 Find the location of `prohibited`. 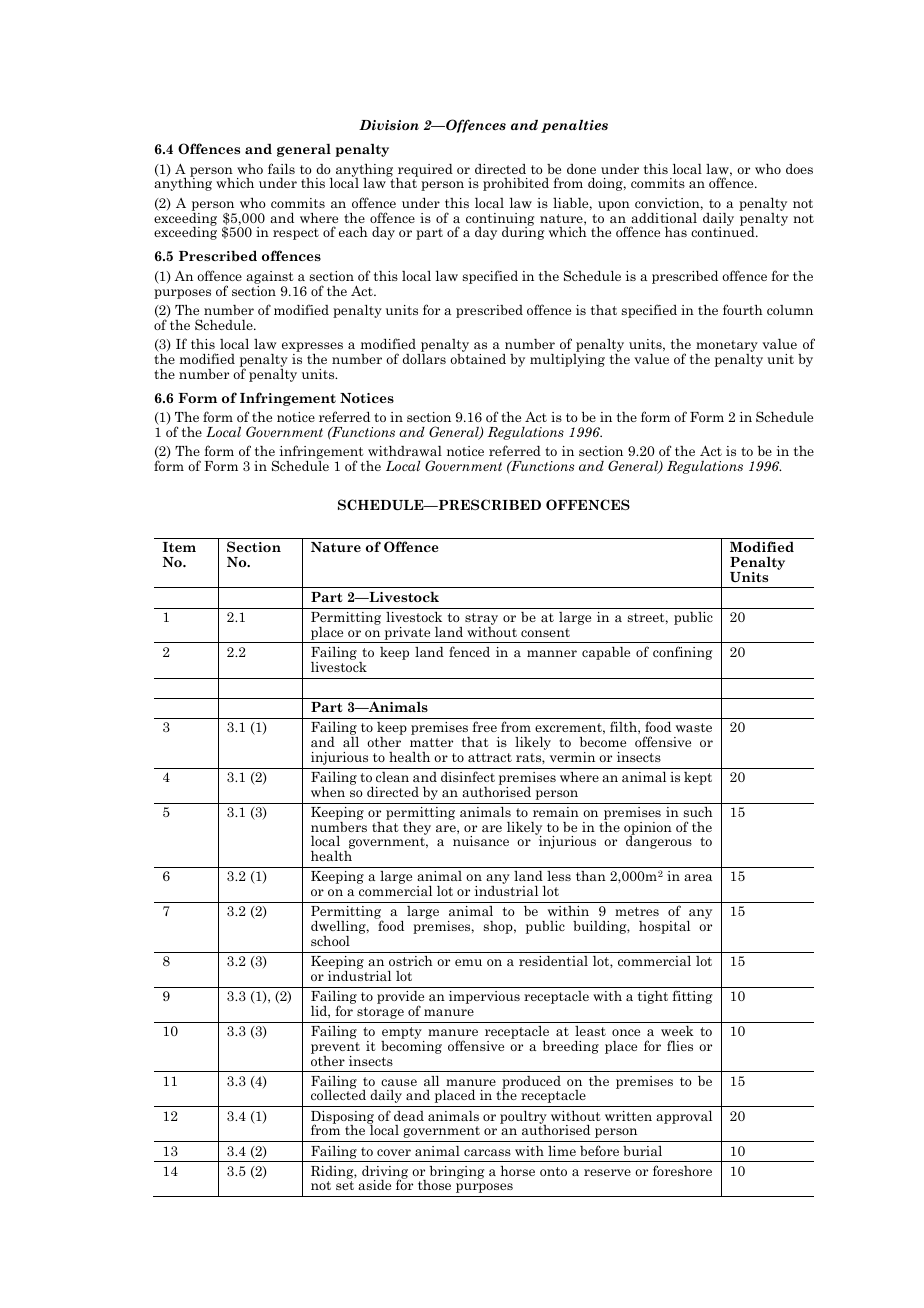

prohibited is located at coordinates (516, 184).
